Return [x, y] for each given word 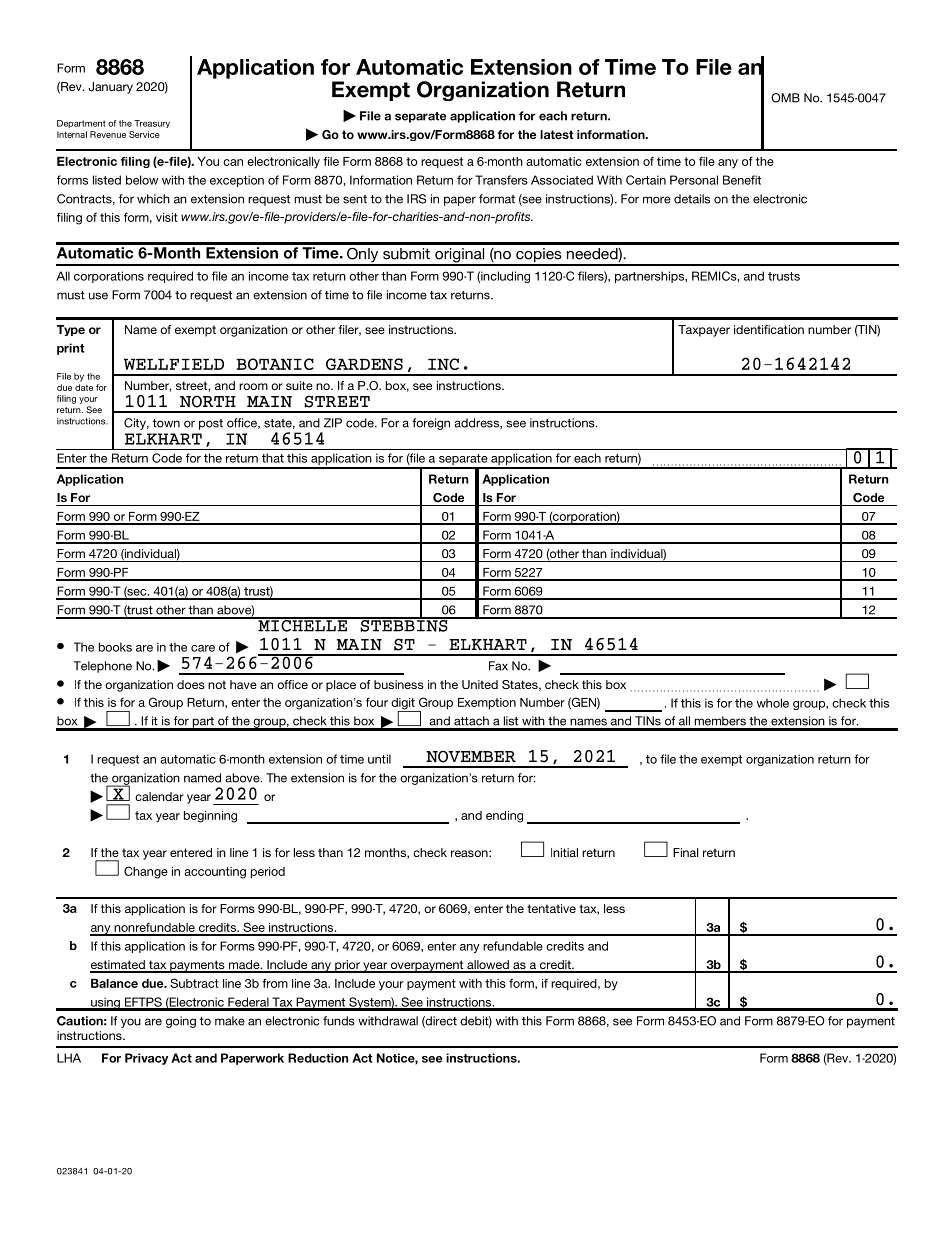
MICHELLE [302, 625]
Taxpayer [704, 331]
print [71, 349]
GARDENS [364, 364]
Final [685, 852]
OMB [785, 98]
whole [773, 703]
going [181, 1022]
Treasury [152, 124]
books [115, 647]
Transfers [501, 180]
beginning [210, 817]
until [379, 759]
